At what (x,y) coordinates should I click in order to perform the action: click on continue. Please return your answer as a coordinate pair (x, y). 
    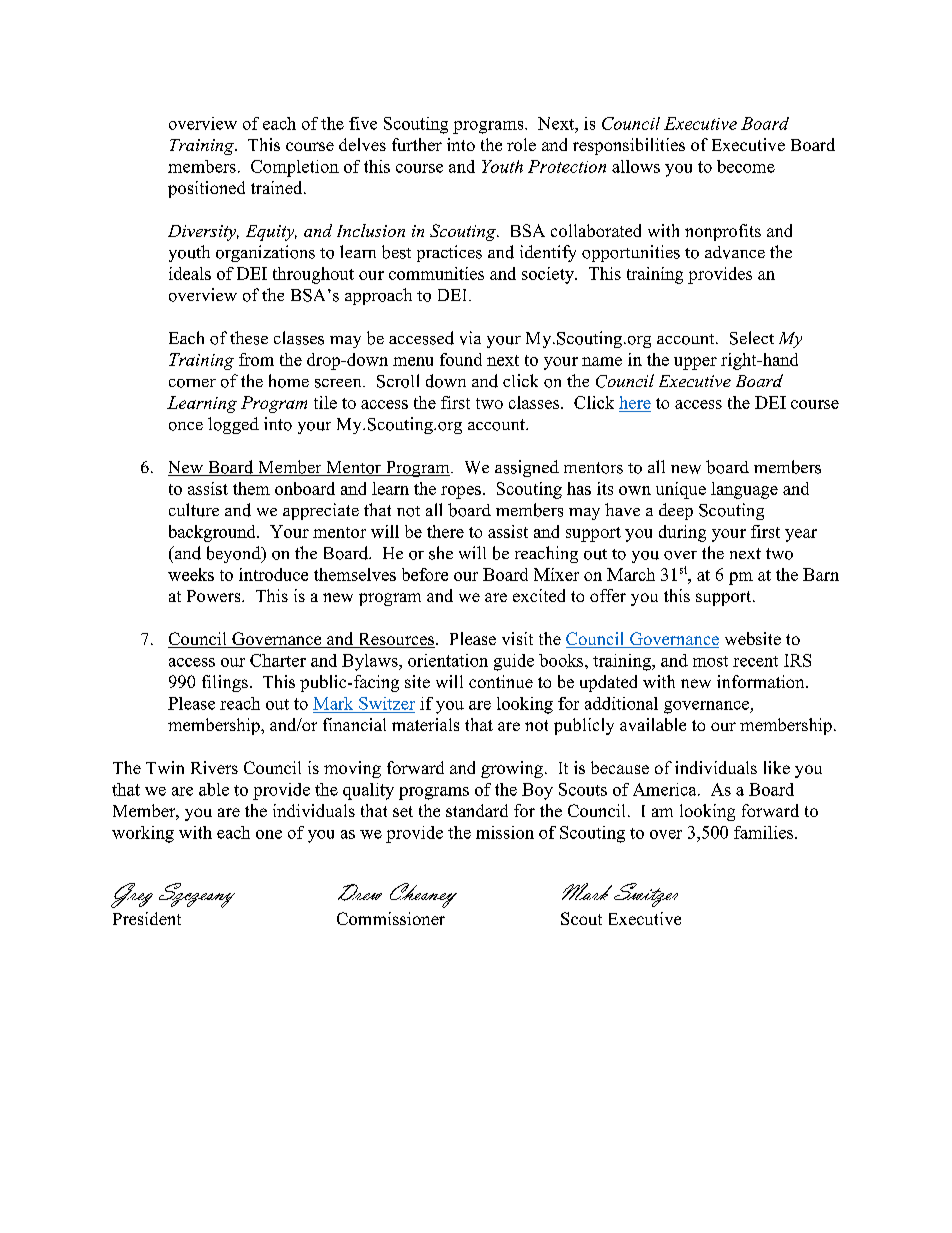
    Looking at the image, I should click on (501, 681).
